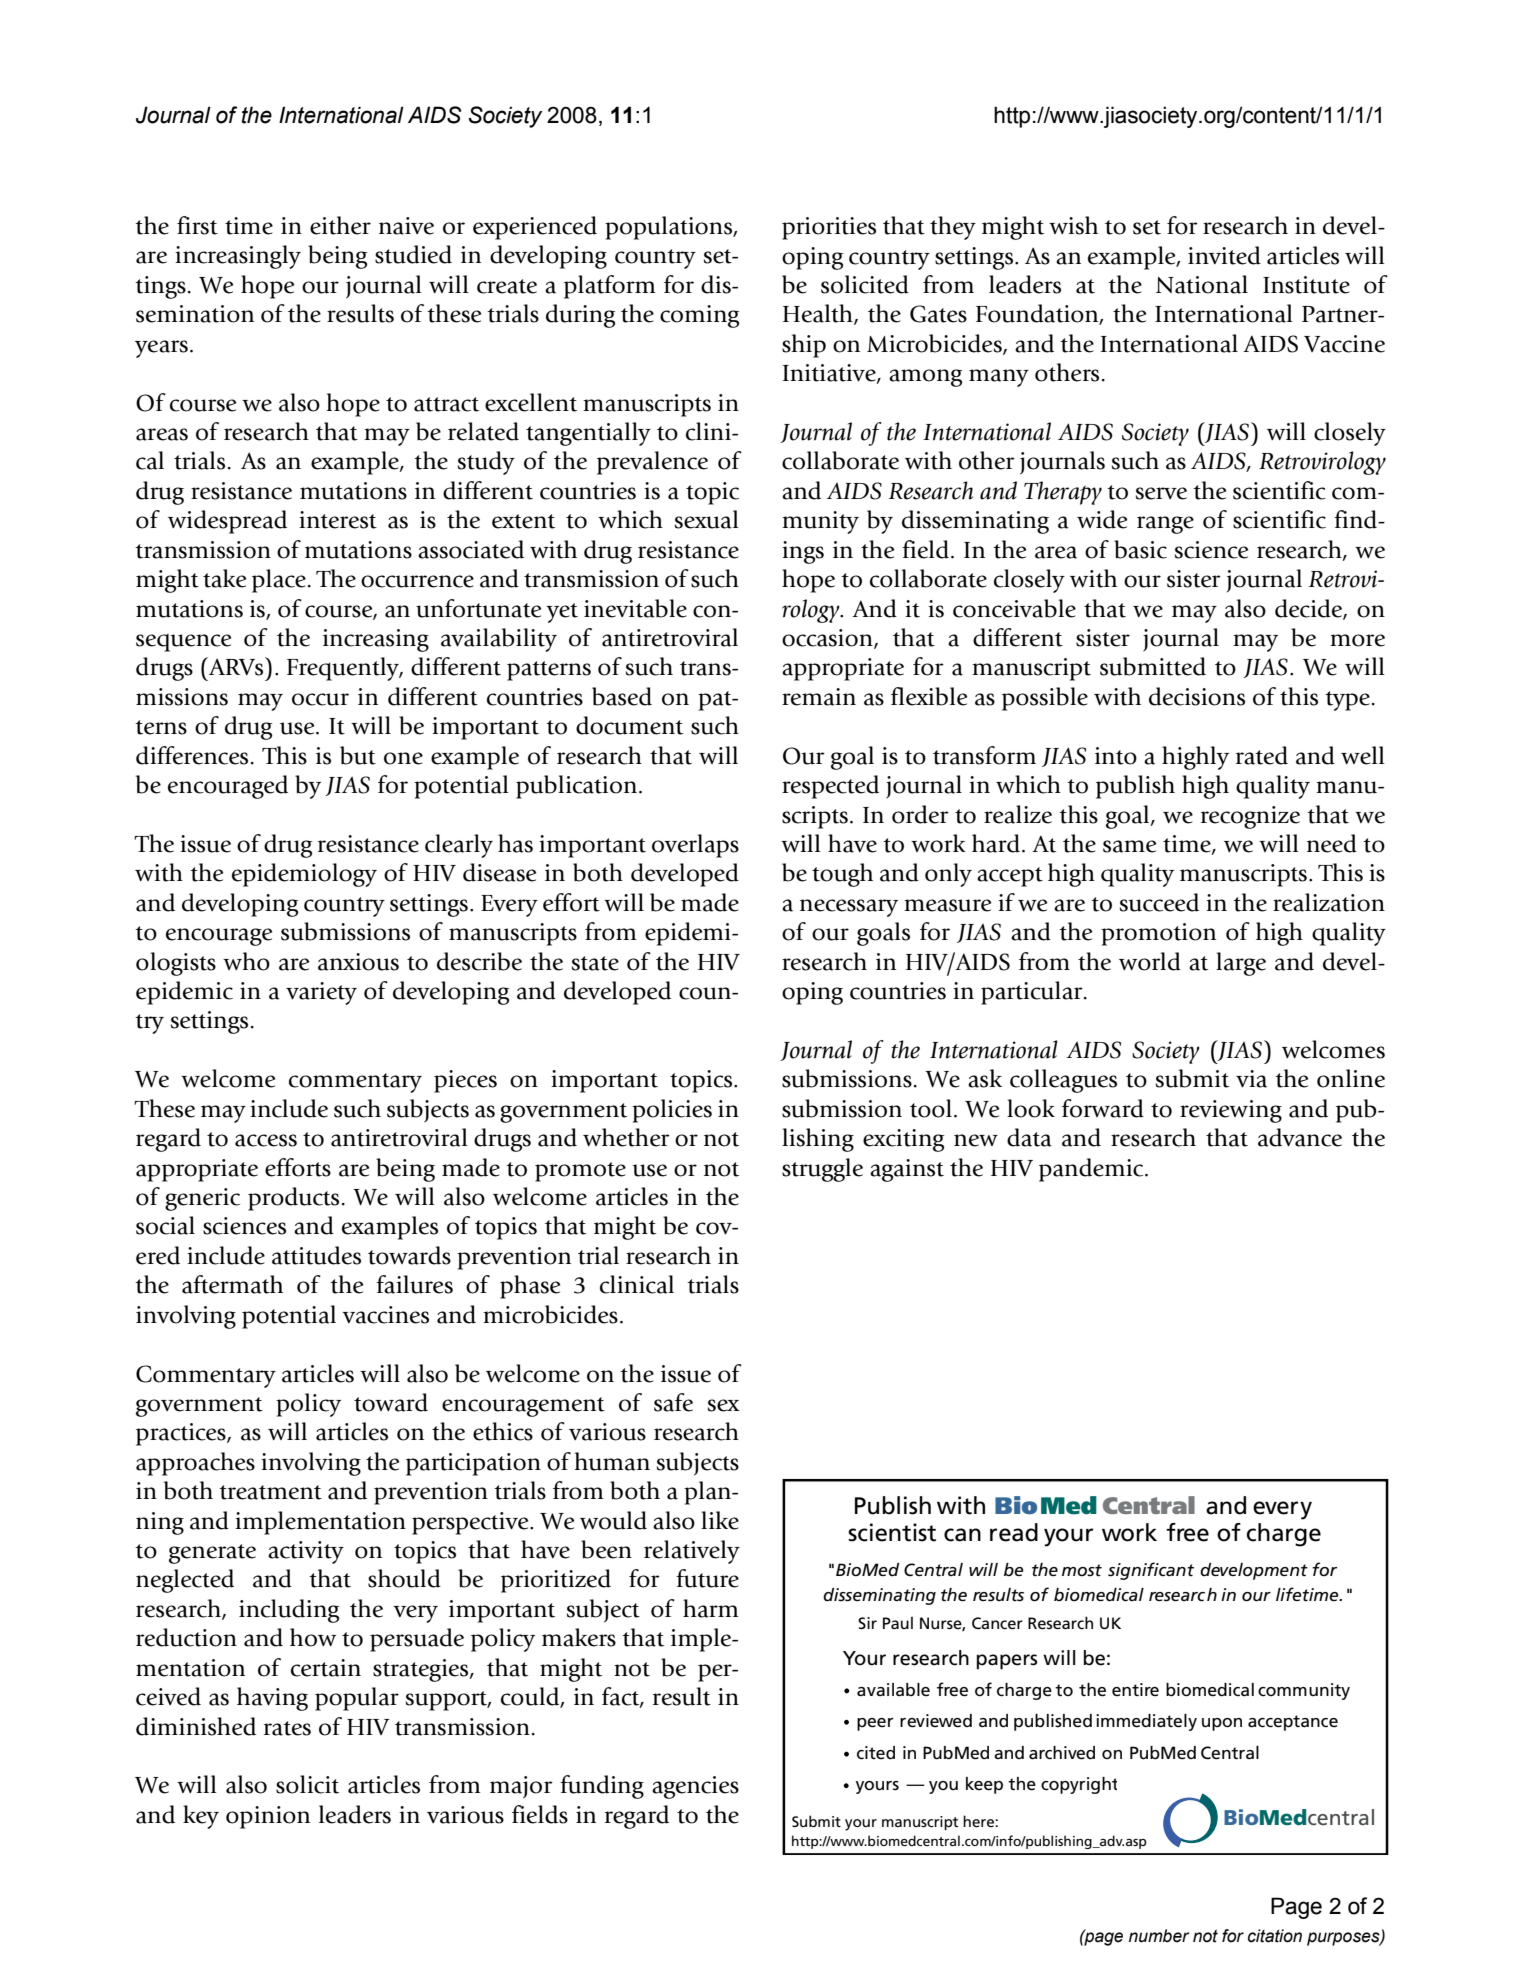 The height and width of the screenshot is (1983, 1528). What do you see at coordinates (1092, 1170) in the screenshot?
I see `pandemic` at bounding box center [1092, 1170].
